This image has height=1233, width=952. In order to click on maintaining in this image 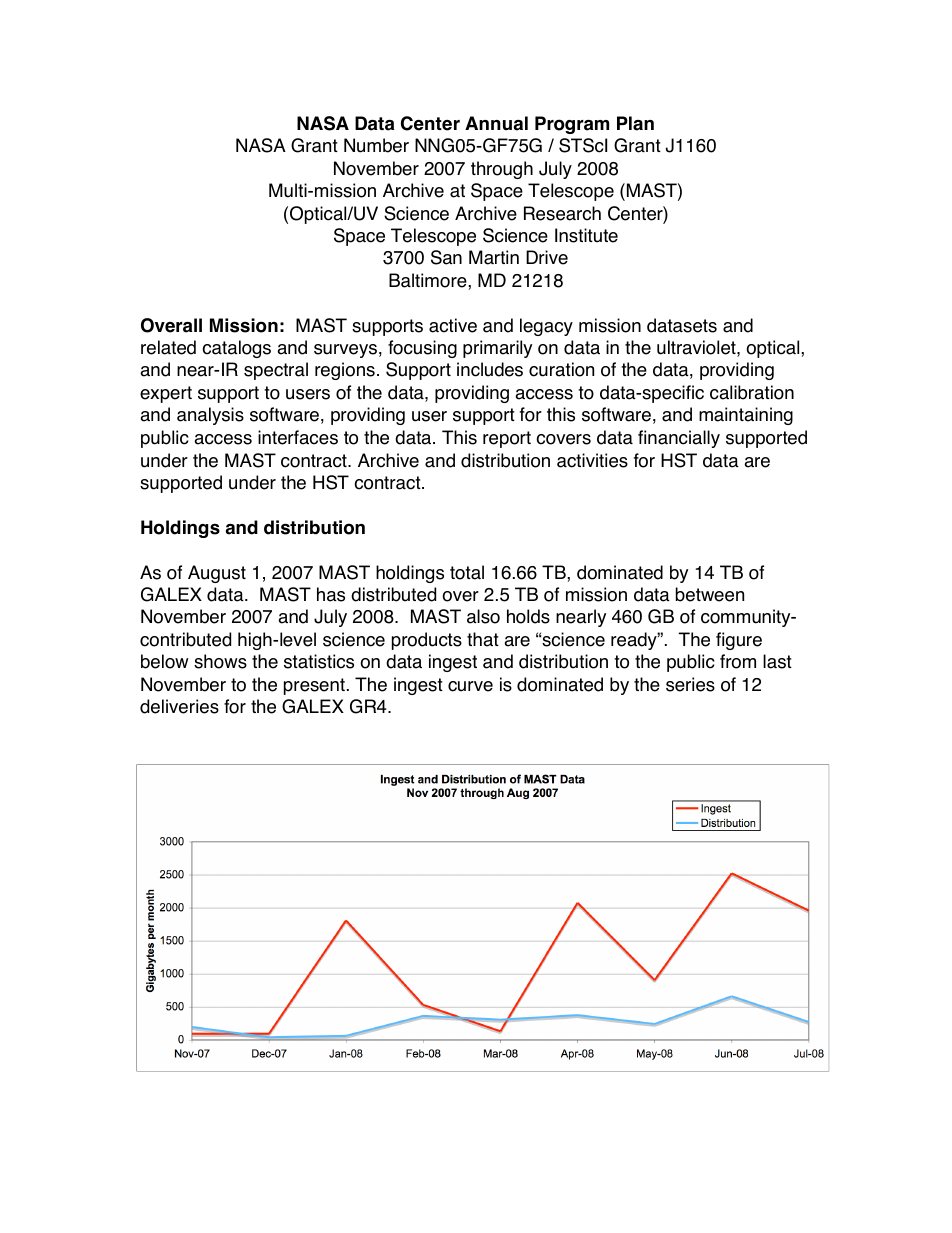, I will do `click(746, 416)`.
